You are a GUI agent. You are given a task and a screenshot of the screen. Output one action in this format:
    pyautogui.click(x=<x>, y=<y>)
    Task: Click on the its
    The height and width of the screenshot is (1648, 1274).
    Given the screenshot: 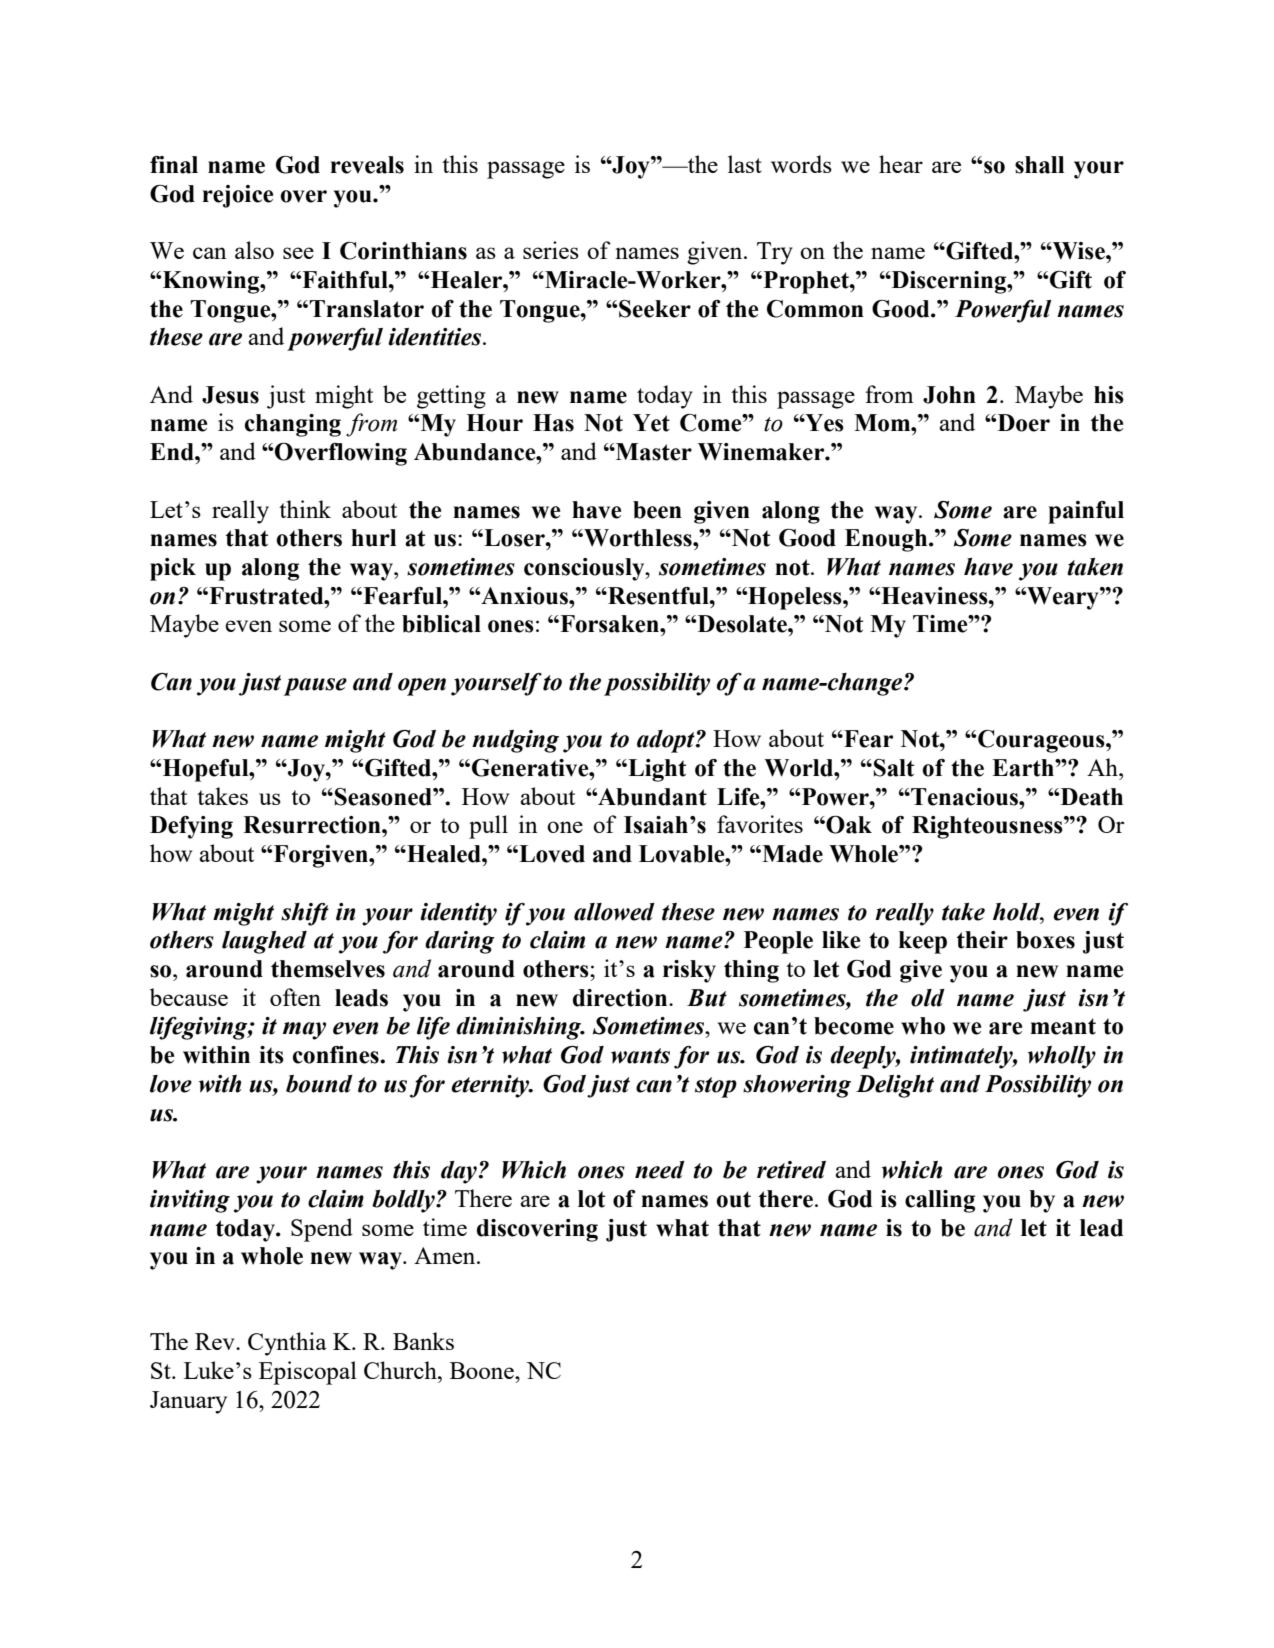 What is the action you would take?
    pyautogui.click(x=271, y=1055)
